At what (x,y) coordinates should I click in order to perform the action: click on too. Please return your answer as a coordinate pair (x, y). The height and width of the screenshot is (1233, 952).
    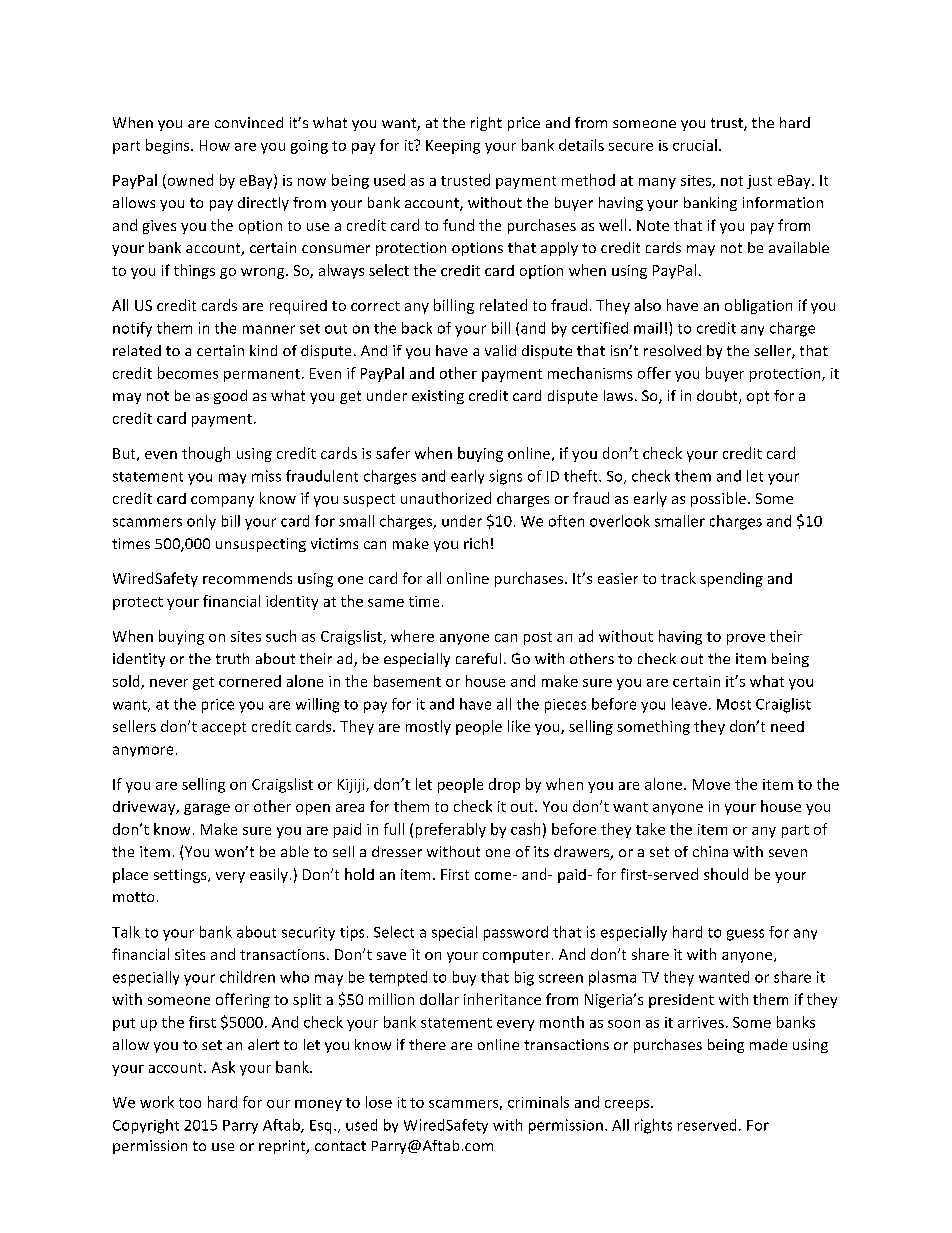
    Looking at the image, I should click on (190, 1103).
